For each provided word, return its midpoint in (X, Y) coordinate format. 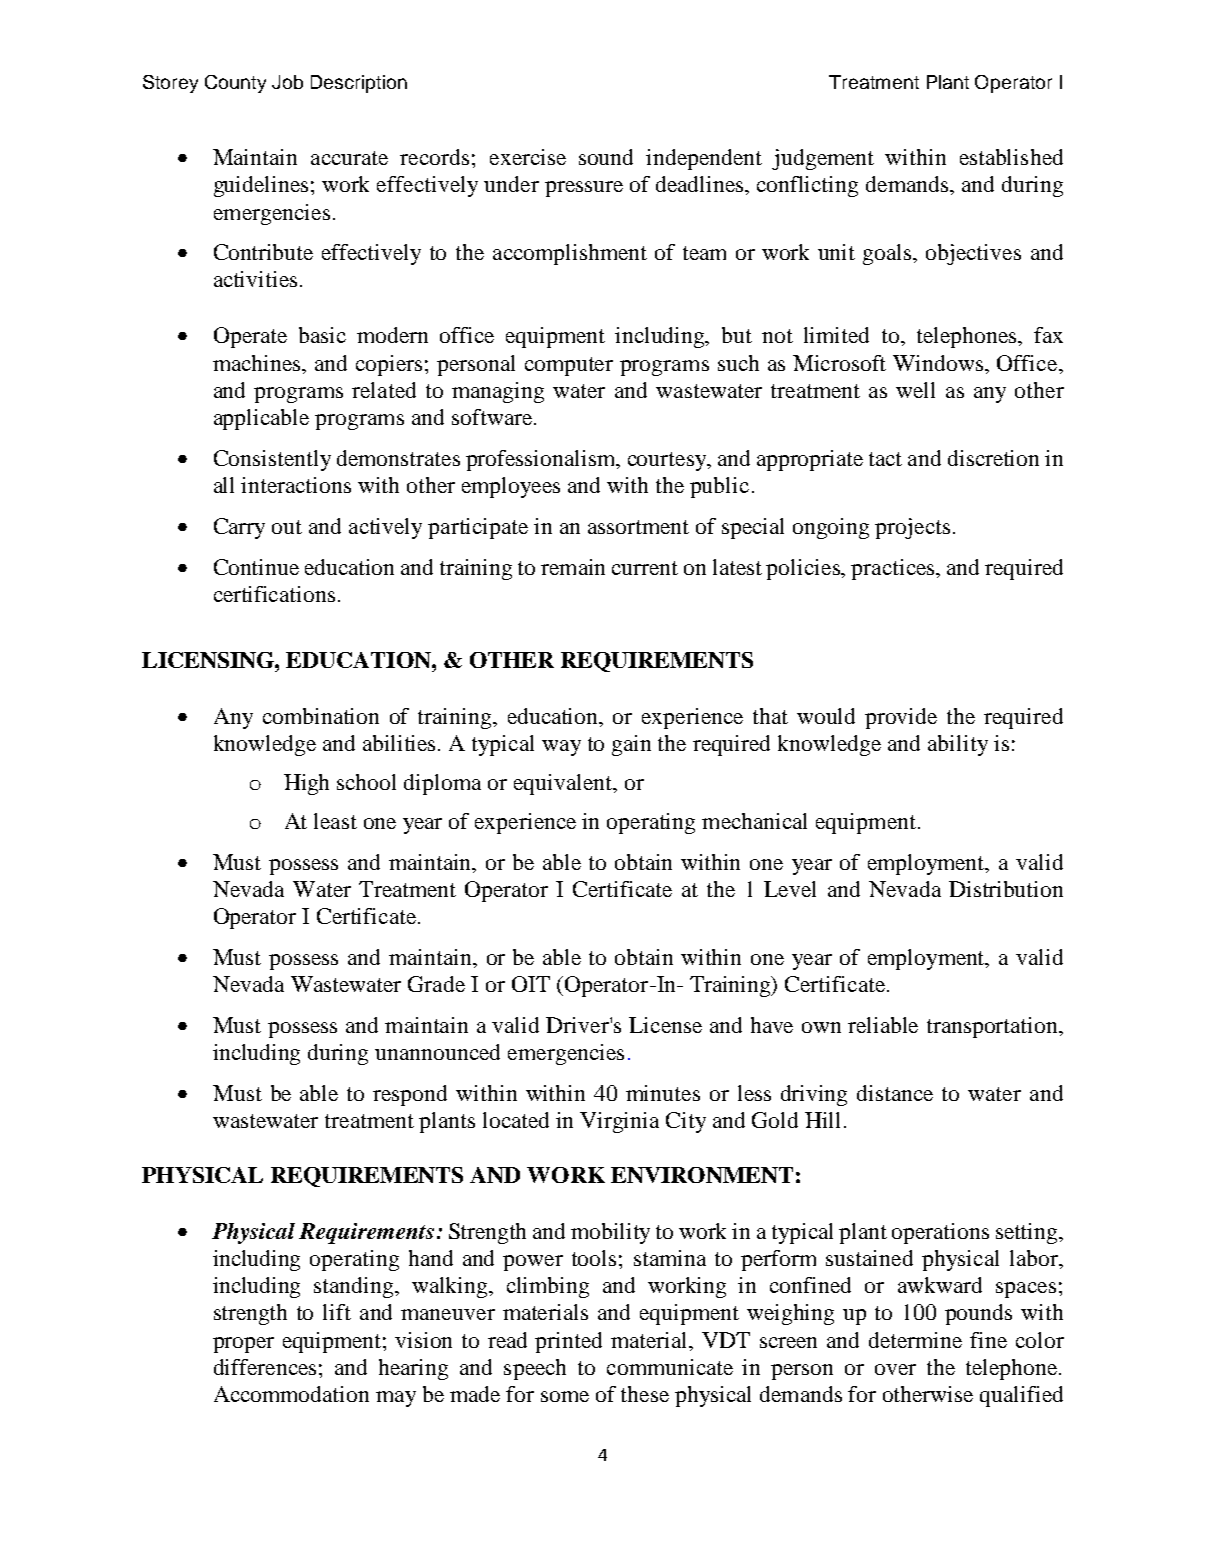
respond (410, 1095)
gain (631, 745)
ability (958, 745)
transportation (993, 1027)
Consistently (272, 460)
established (1011, 157)
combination (321, 716)
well (915, 390)
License (665, 1025)
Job (287, 82)
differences (265, 1367)
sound (606, 157)
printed (568, 1342)
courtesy (668, 461)
